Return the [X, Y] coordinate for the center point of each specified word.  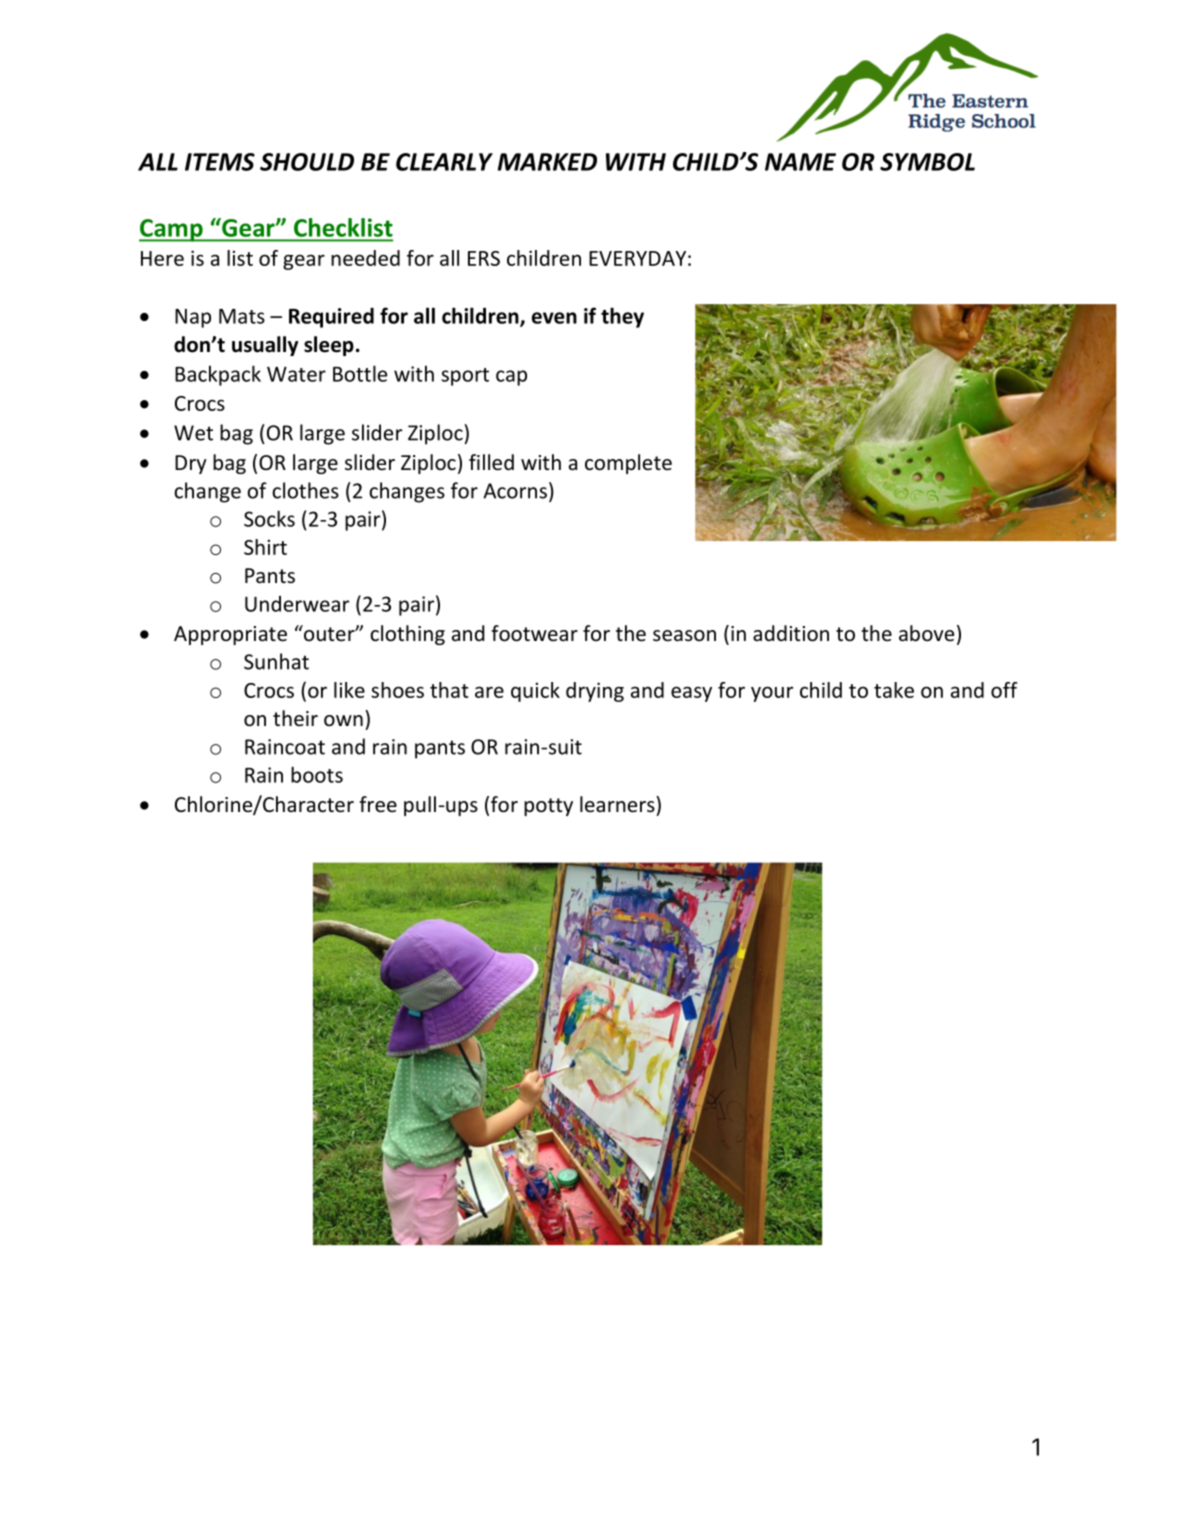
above [926, 633]
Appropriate [230, 635]
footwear [534, 633]
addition [791, 633]
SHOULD [307, 162]
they [622, 317]
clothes [305, 490]
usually [265, 346]
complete [628, 464]
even [554, 318]
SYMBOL [927, 162]
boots [317, 774]
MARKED [547, 162]
